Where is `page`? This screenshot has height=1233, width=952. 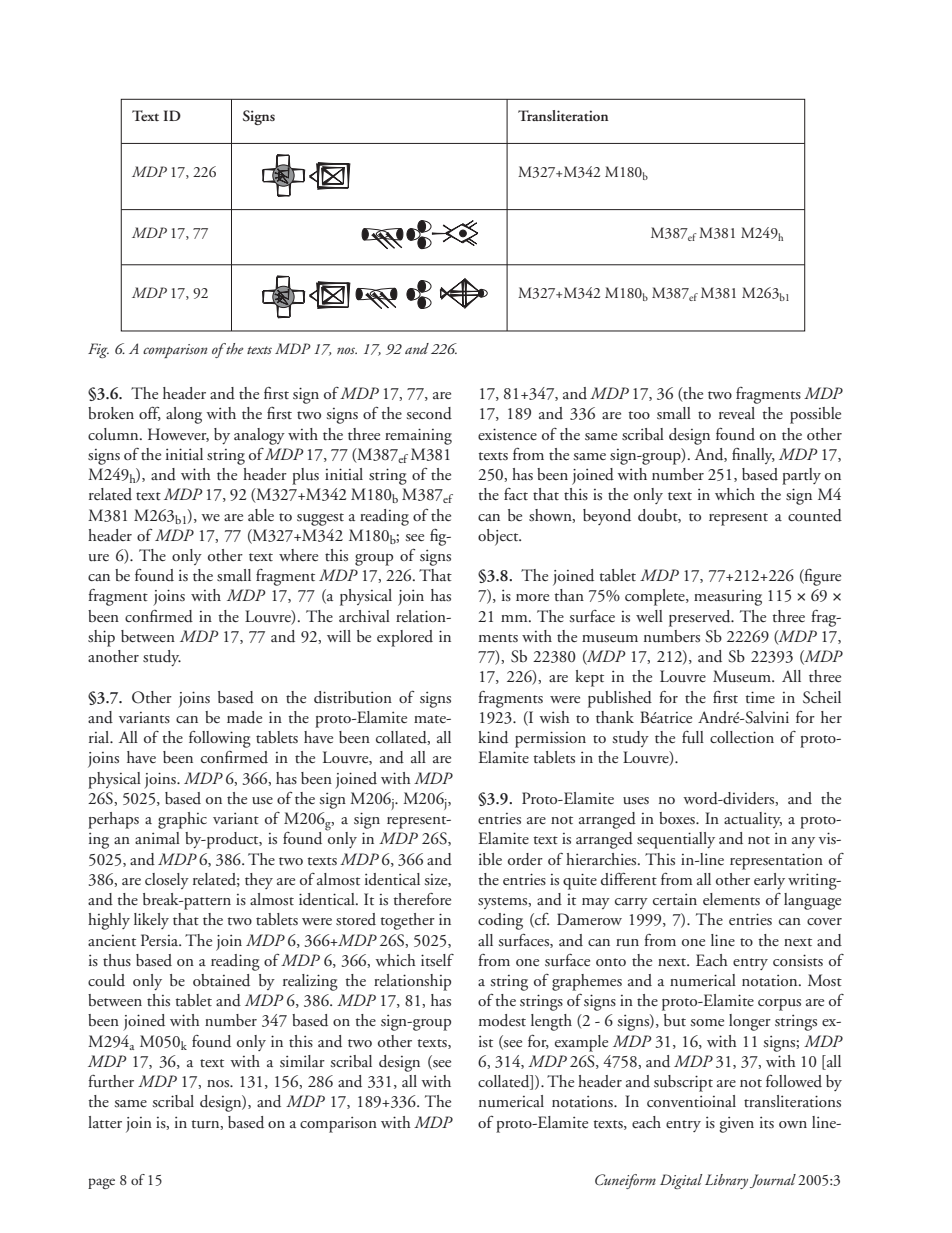
page is located at coordinates (101, 1183).
